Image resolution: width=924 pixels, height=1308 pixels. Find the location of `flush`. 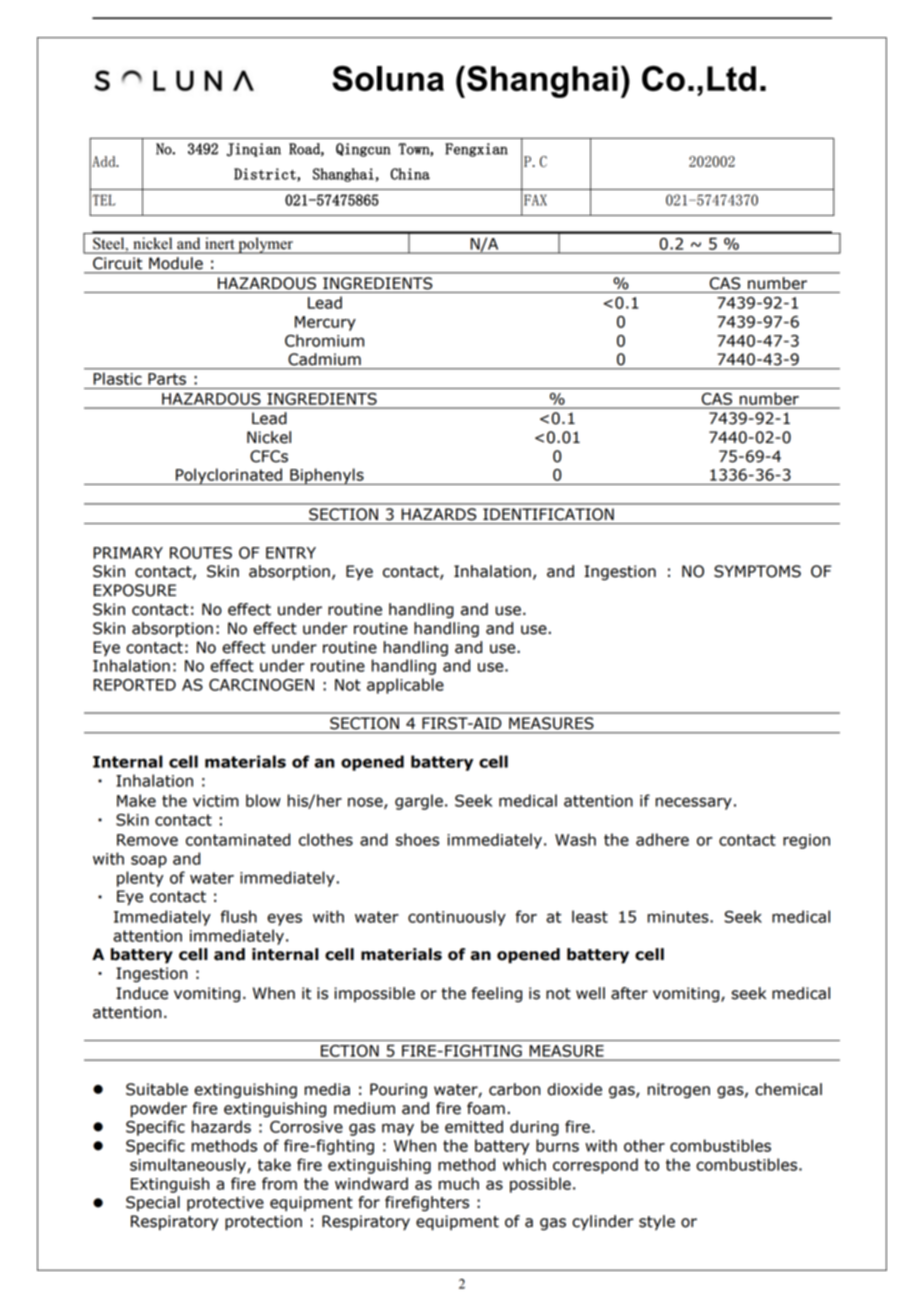

flush is located at coordinates (239, 916).
